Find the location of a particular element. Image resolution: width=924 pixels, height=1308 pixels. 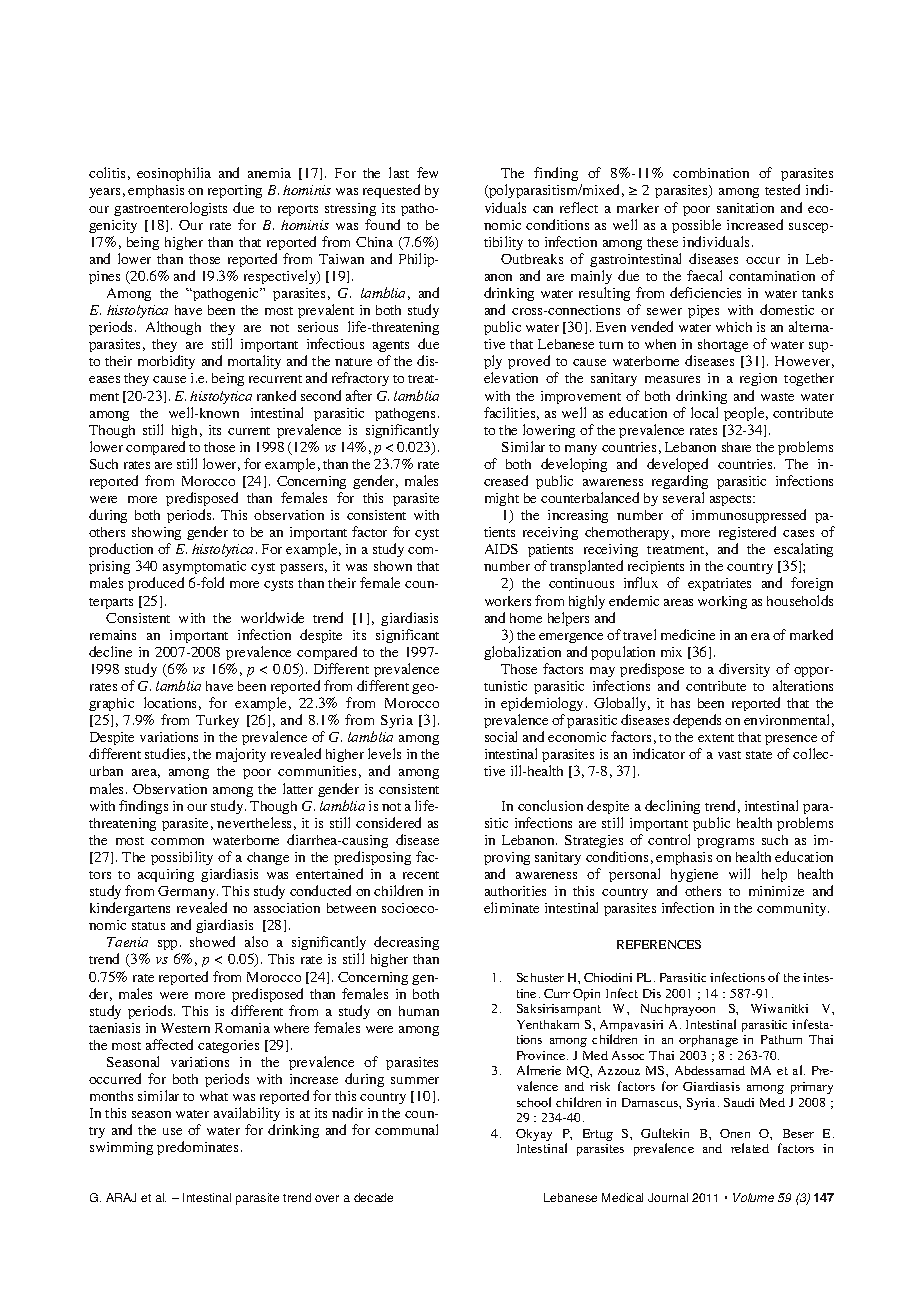

AIDS is located at coordinates (501, 549).
